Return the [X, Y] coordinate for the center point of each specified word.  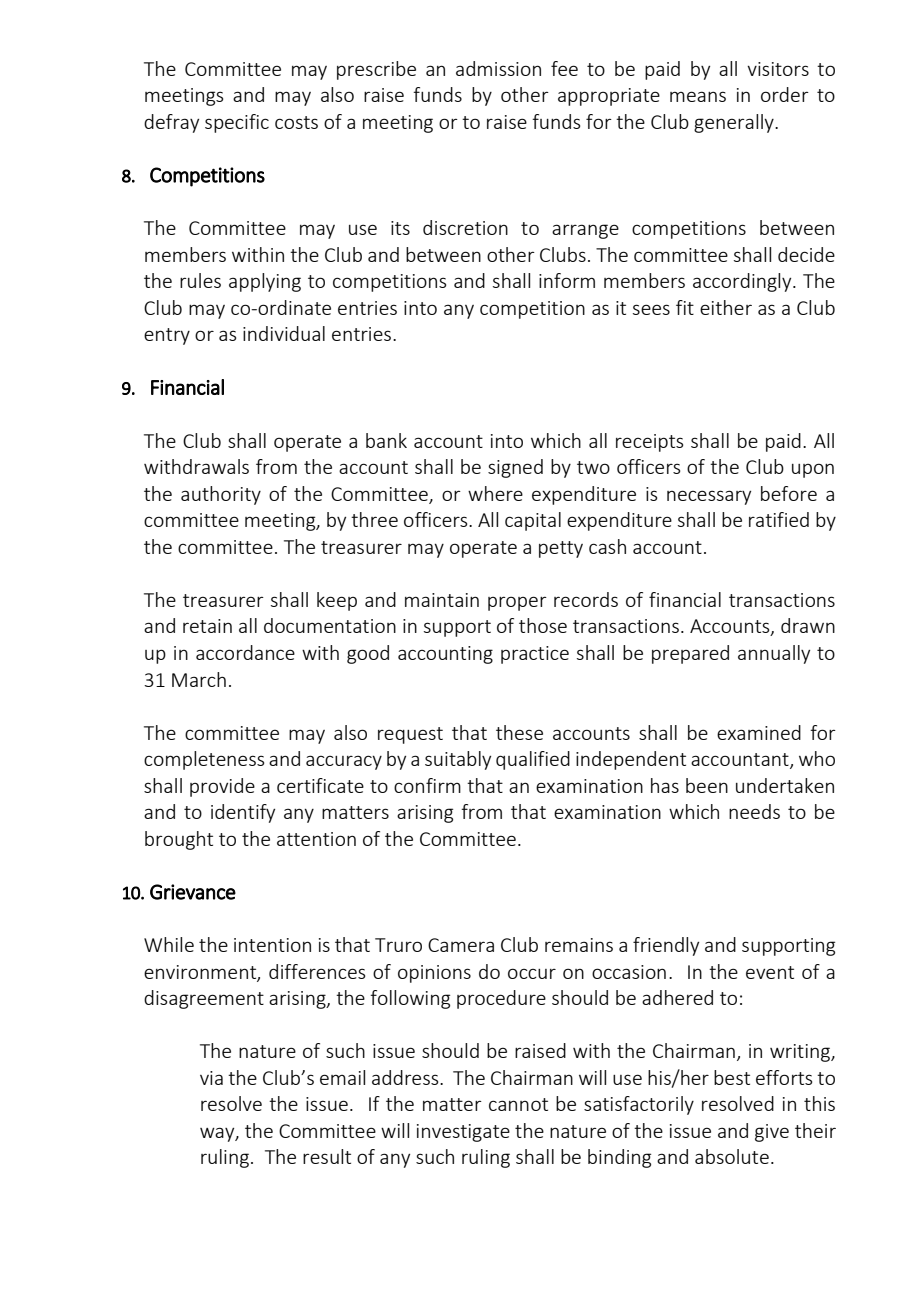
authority [221, 495]
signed [515, 468]
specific [237, 123]
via [211, 1078]
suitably [458, 760]
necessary [709, 497]
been [707, 785]
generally [735, 123]
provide [222, 787]
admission [498, 68]
